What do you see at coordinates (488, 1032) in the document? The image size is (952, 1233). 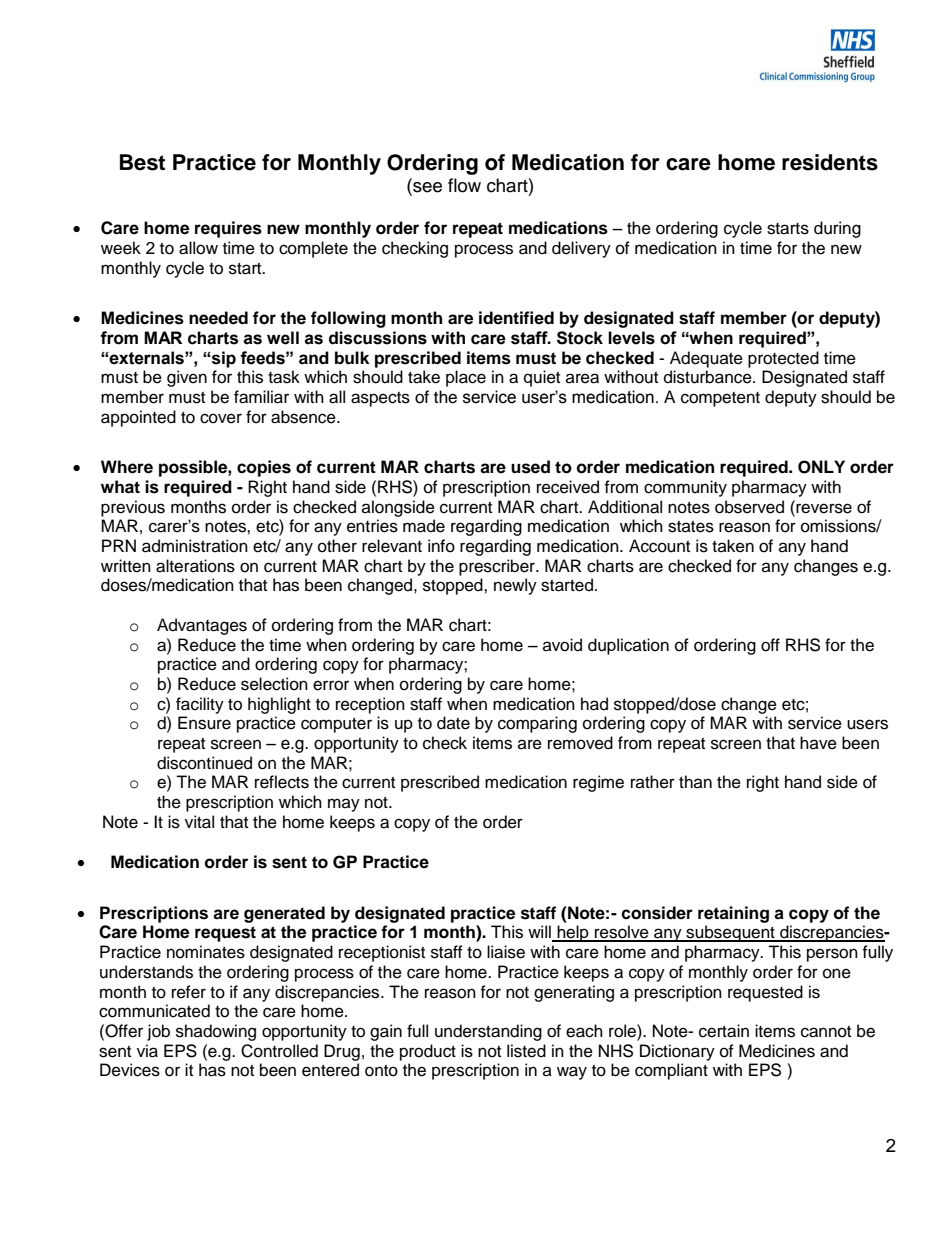 I see `understanding` at bounding box center [488, 1032].
